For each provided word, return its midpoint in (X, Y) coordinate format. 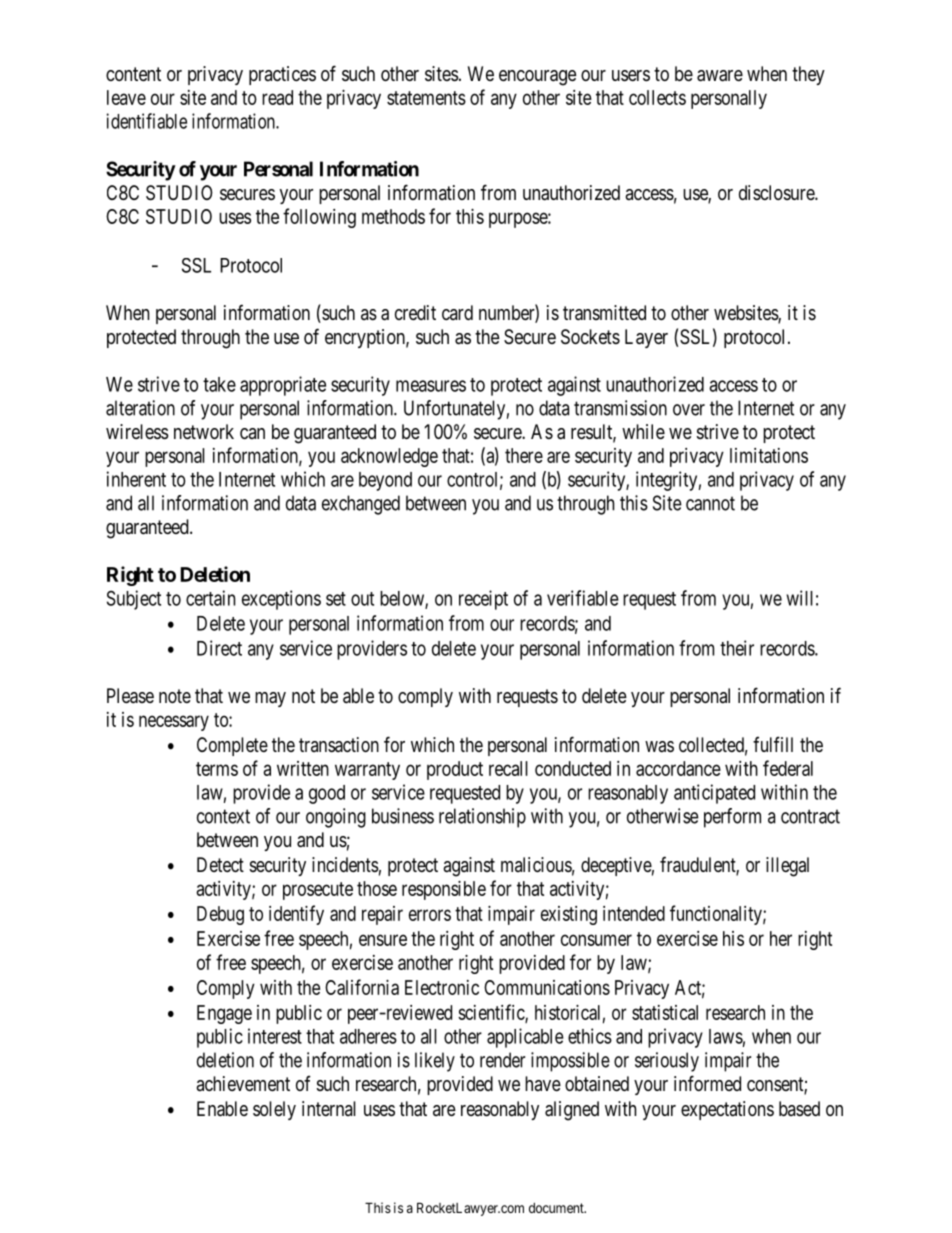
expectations (727, 1110)
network (204, 431)
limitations (769, 455)
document (557, 1208)
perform (732, 818)
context (223, 816)
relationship (482, 818)
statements (426, 98)
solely (274, 1110)
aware (720, 76)
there (524, 455)
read (277, 97)
